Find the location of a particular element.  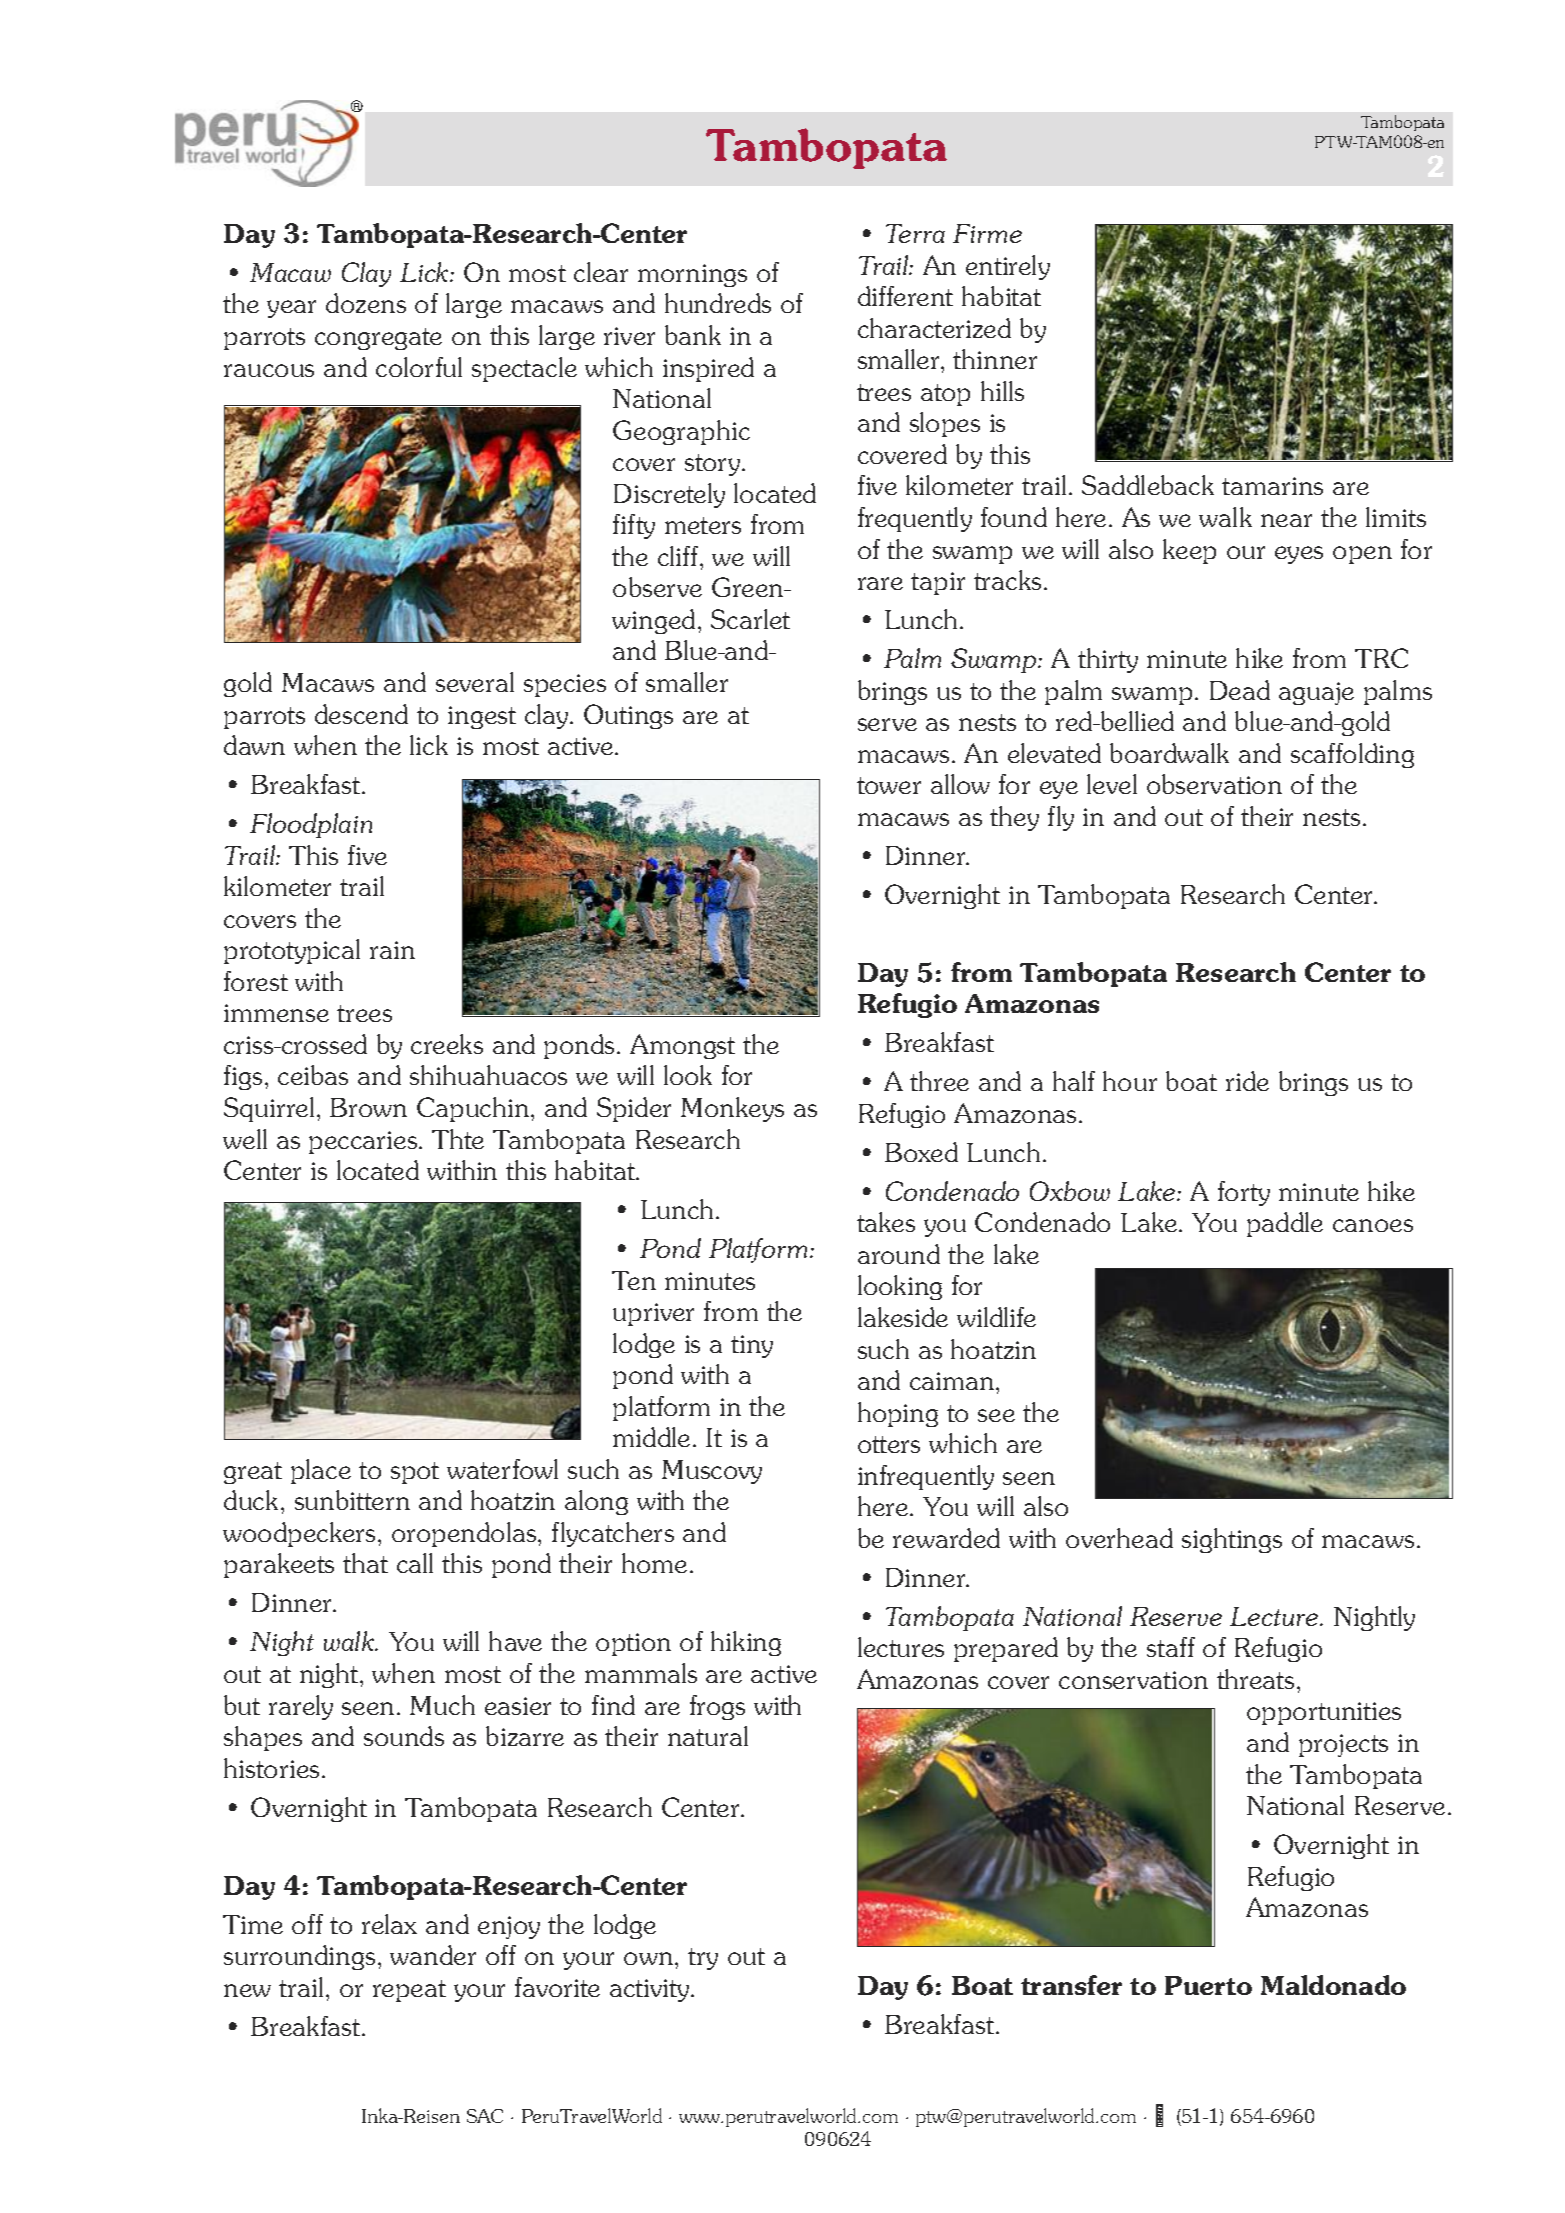

repeat is located at coordinates (409, 1991).
